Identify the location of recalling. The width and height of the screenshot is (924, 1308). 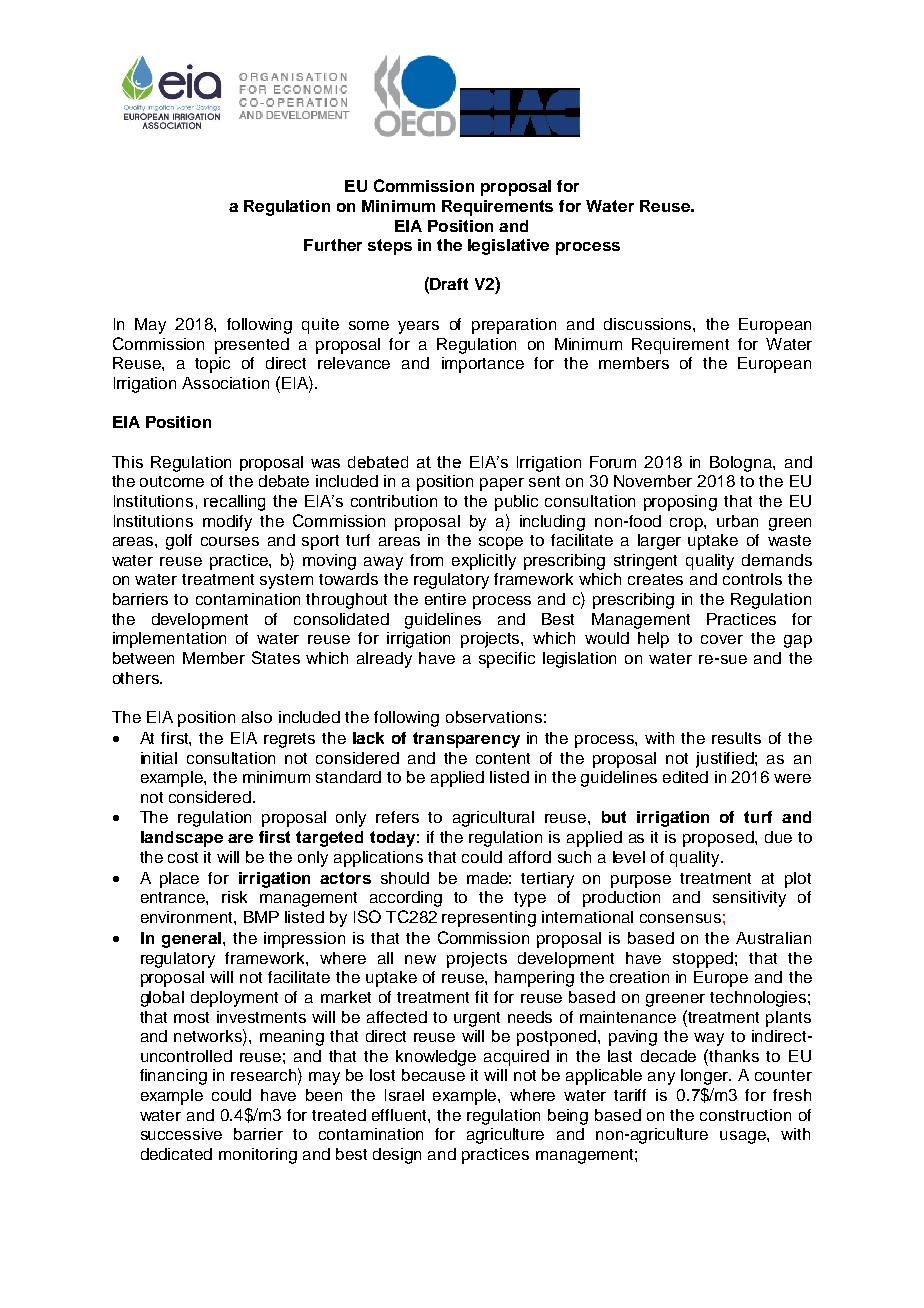
(234, 503).
